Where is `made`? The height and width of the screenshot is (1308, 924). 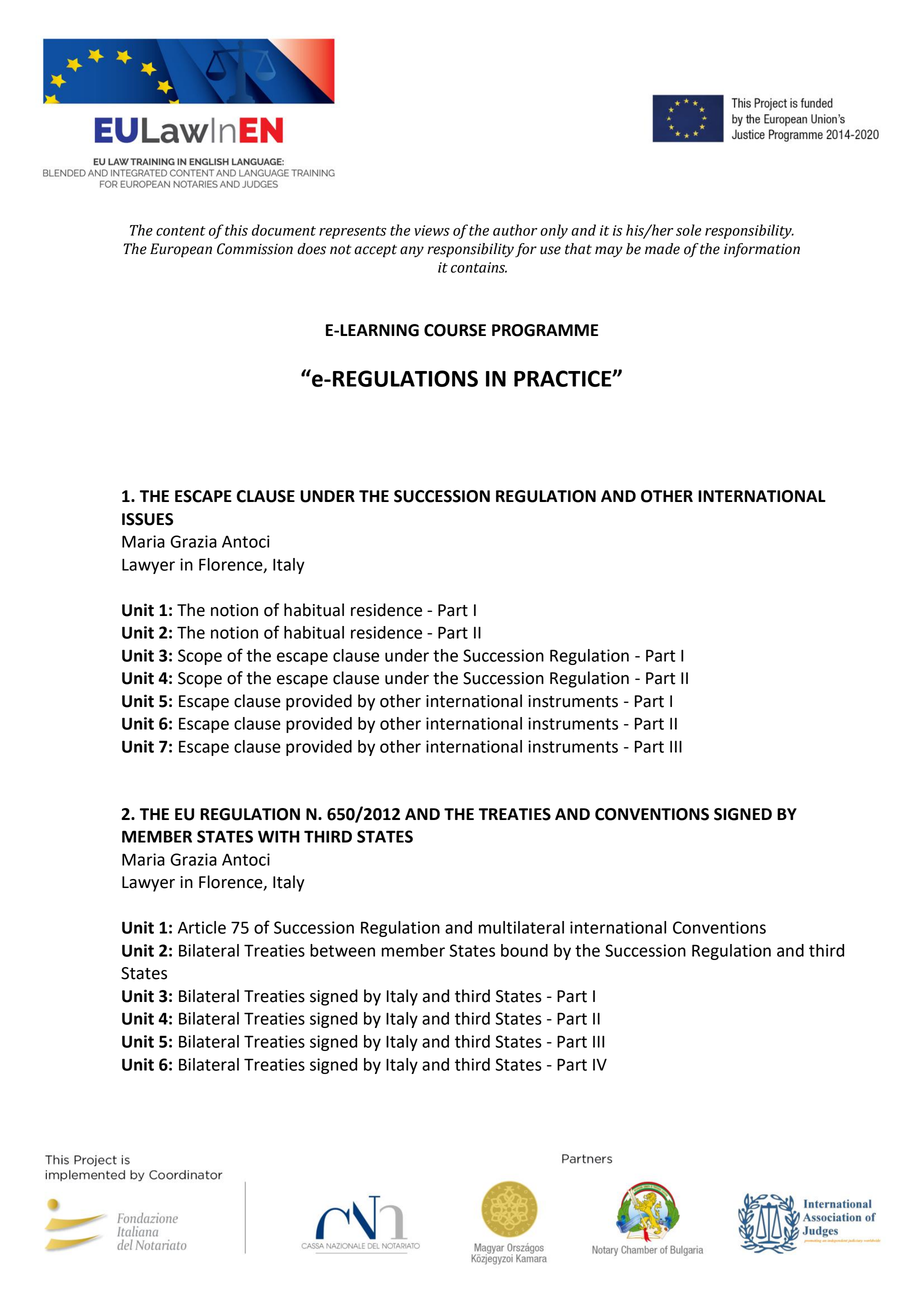 made is located at coordinates (662, 249).
